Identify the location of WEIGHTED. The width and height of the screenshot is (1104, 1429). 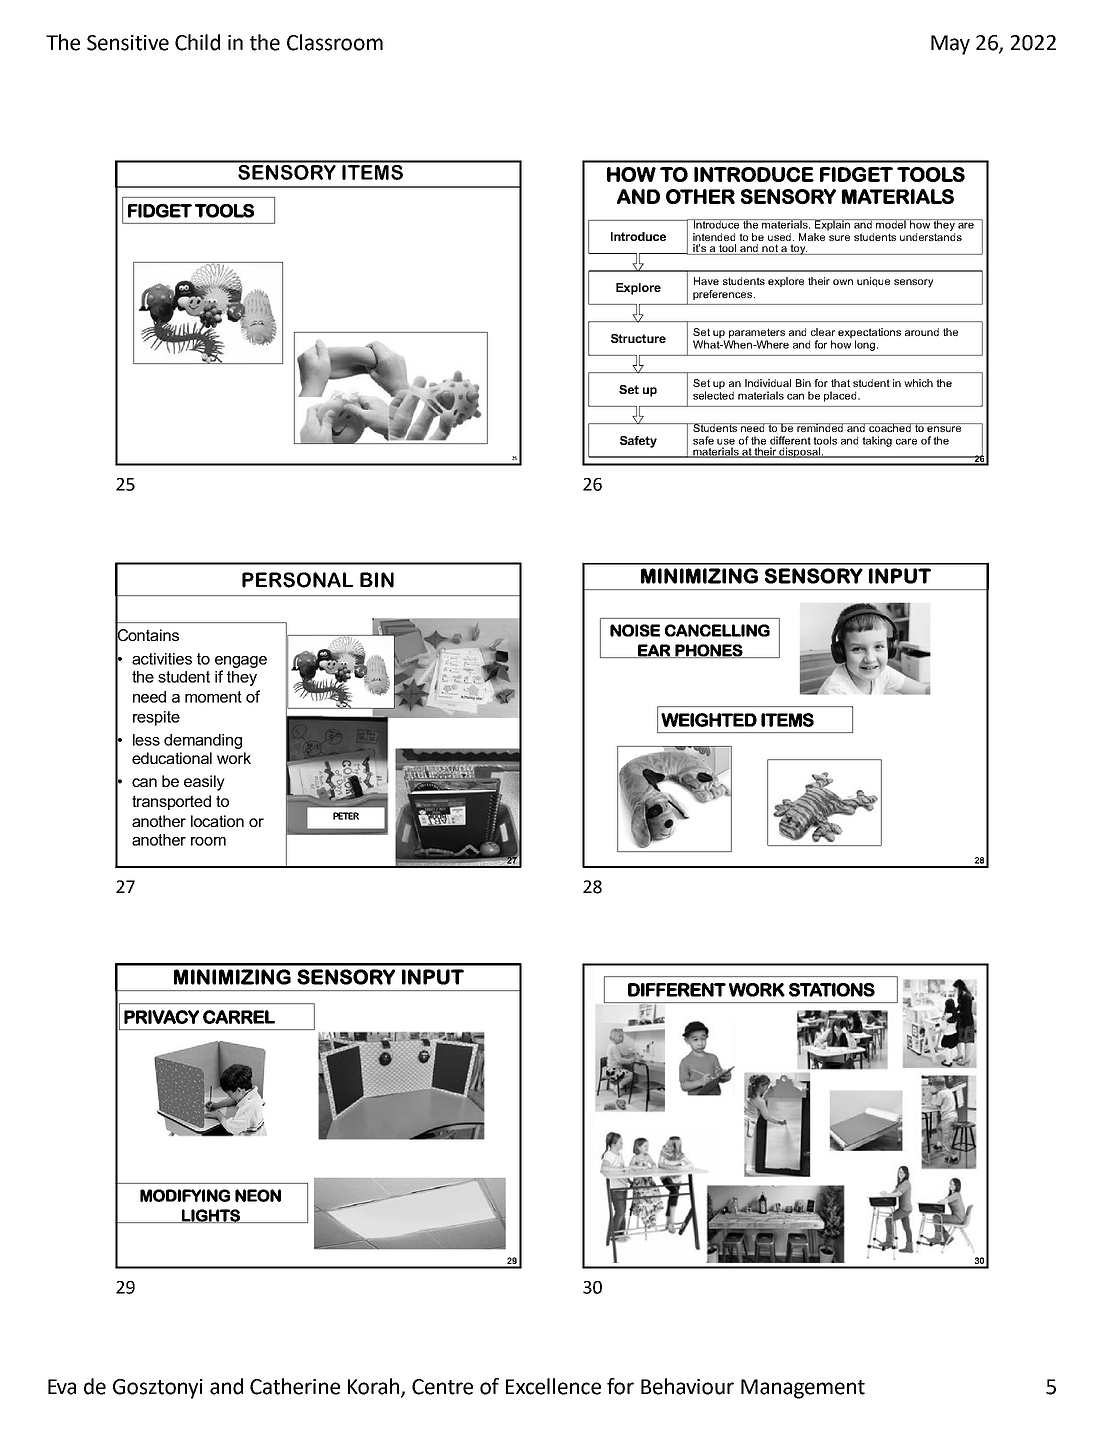
(709, 720).
